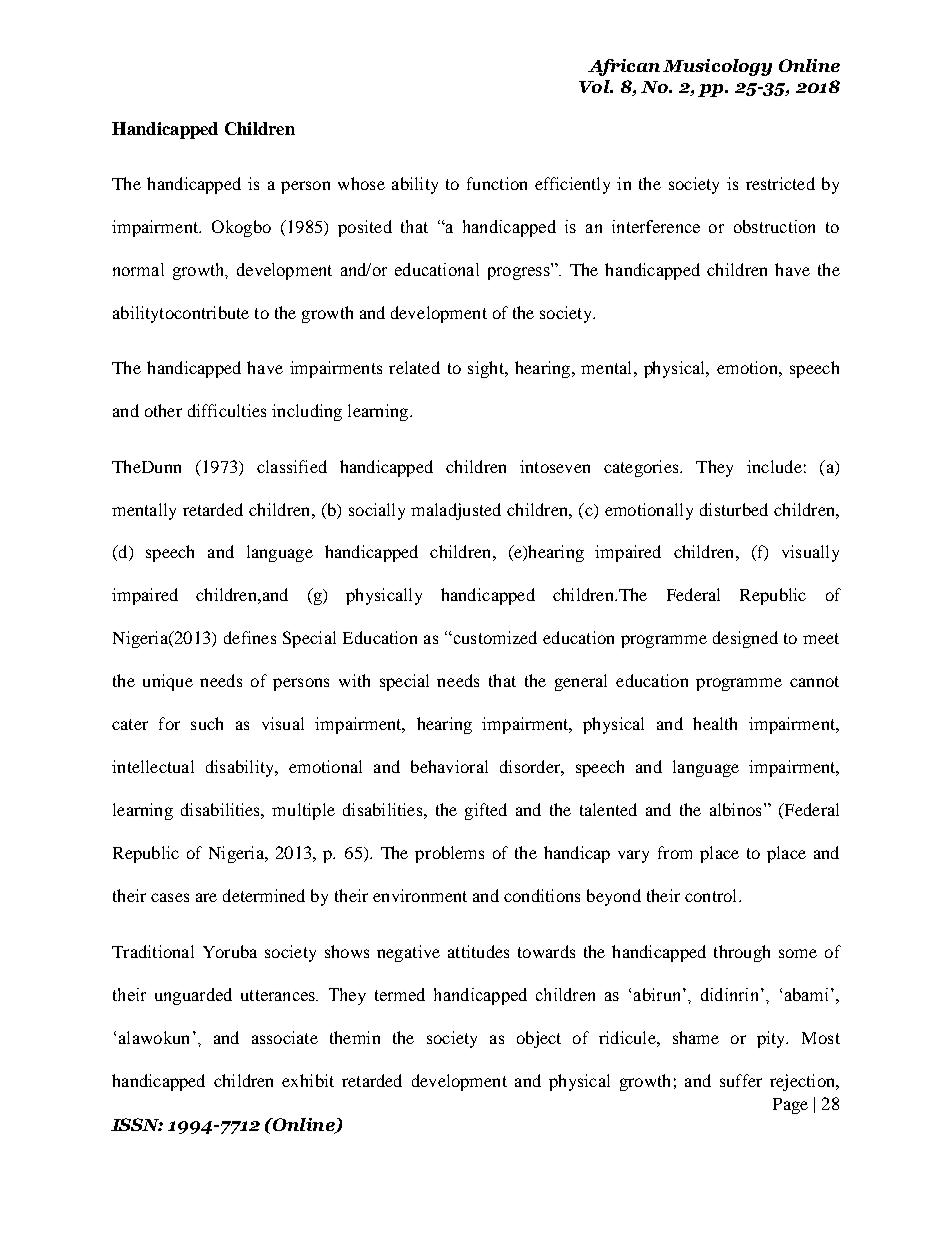 The width and height of the screenshot is (952, 1233). What do you see at coordinates (745, 639) in the screenshot?
I see `designed` at bounding box center [745, 639].
